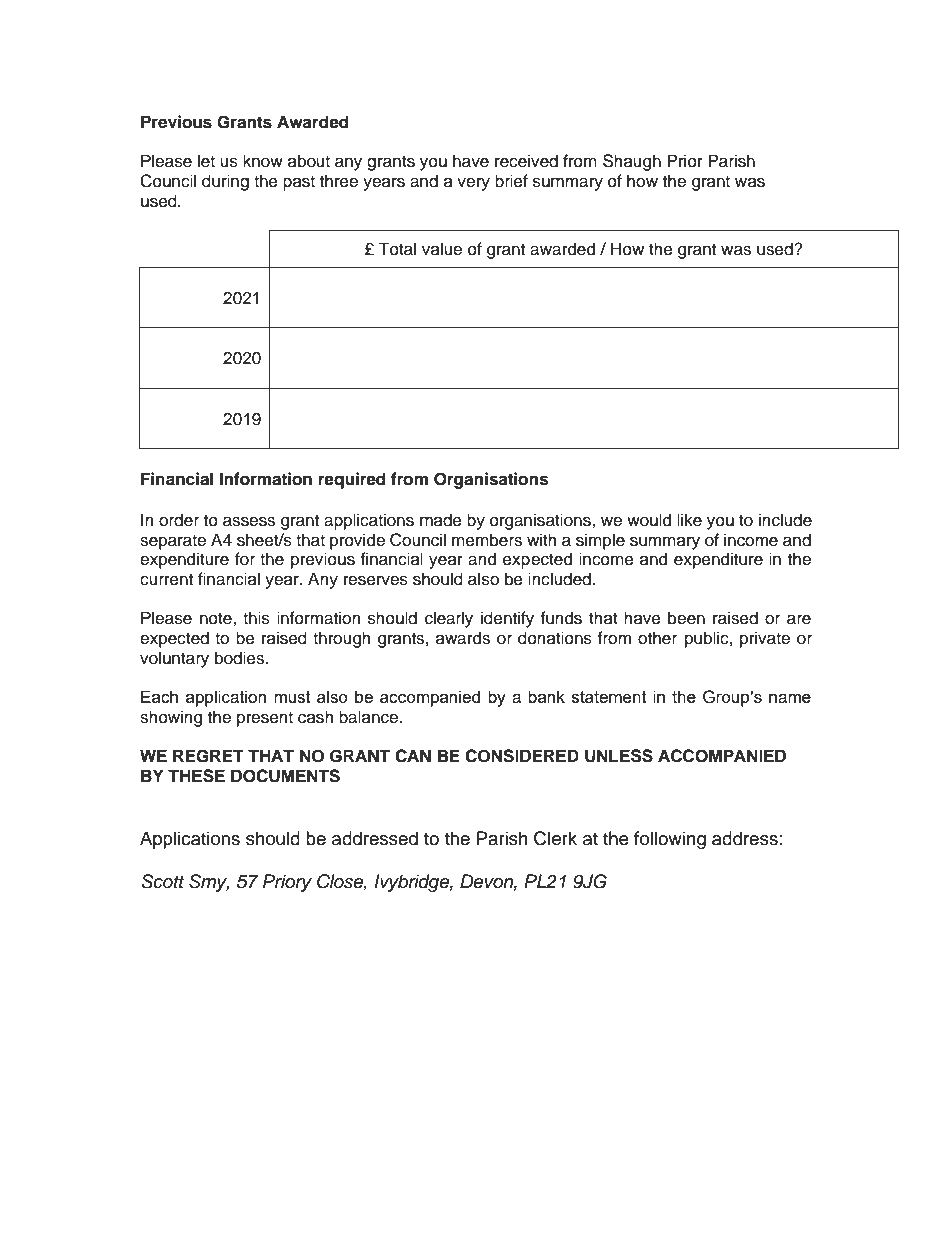 This image has height=1233, width=952. I want to click on would, so click(649, 520).
